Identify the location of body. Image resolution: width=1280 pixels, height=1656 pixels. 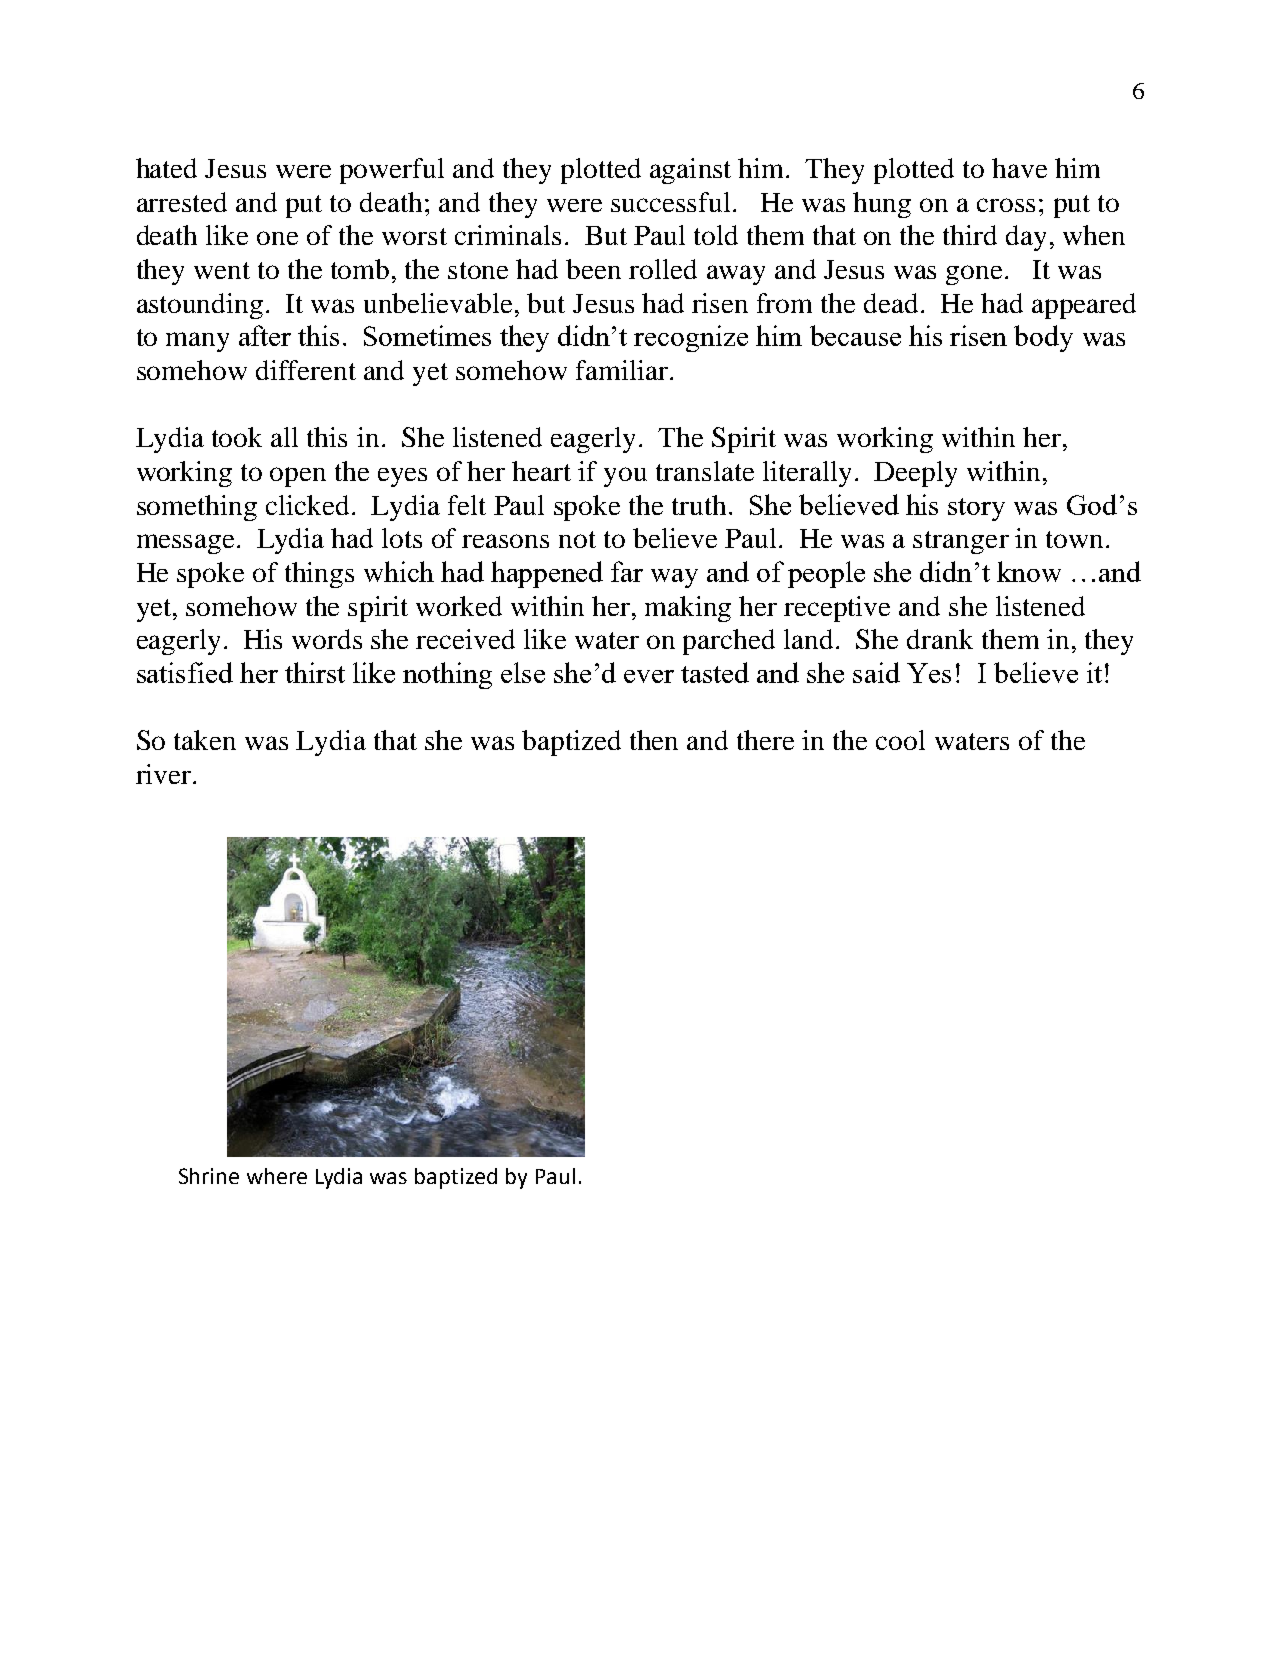
(1043, 338).
